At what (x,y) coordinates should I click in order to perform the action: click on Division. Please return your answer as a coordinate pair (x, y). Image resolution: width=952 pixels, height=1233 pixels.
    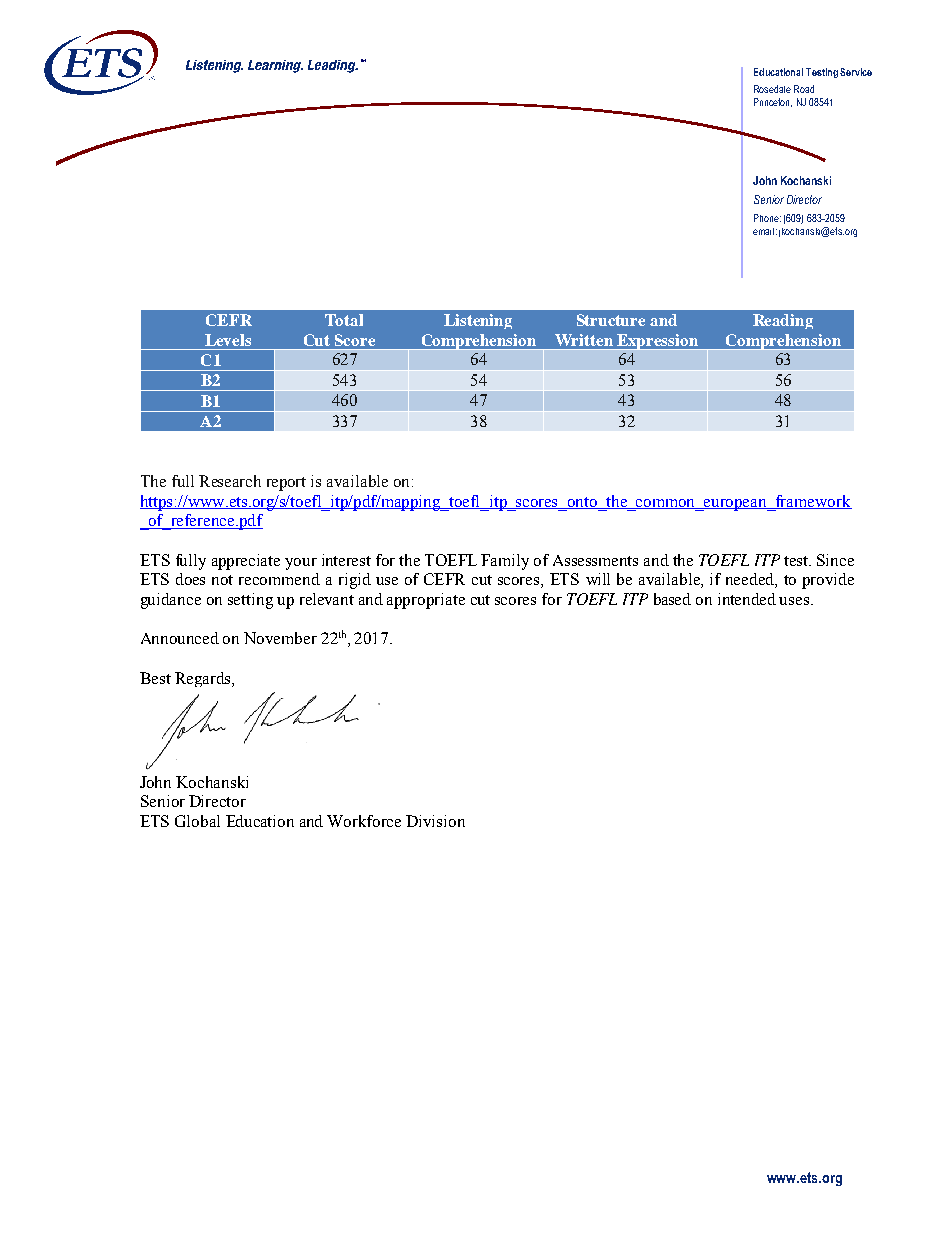
    Looking at the image, I should click on (435, 821).
